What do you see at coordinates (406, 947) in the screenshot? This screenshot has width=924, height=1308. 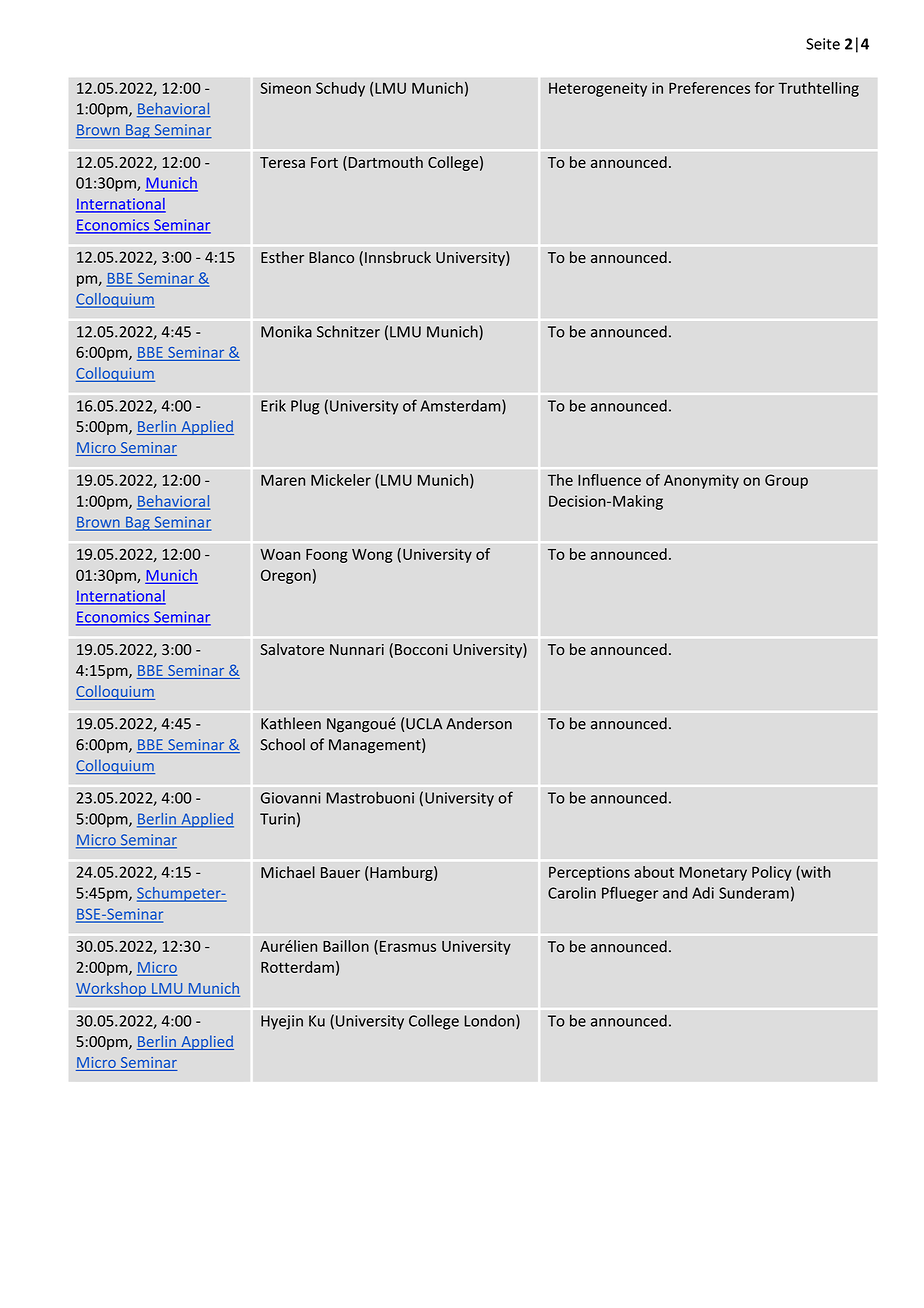 I see `Erasmus` at bounding box center [406, 947].
